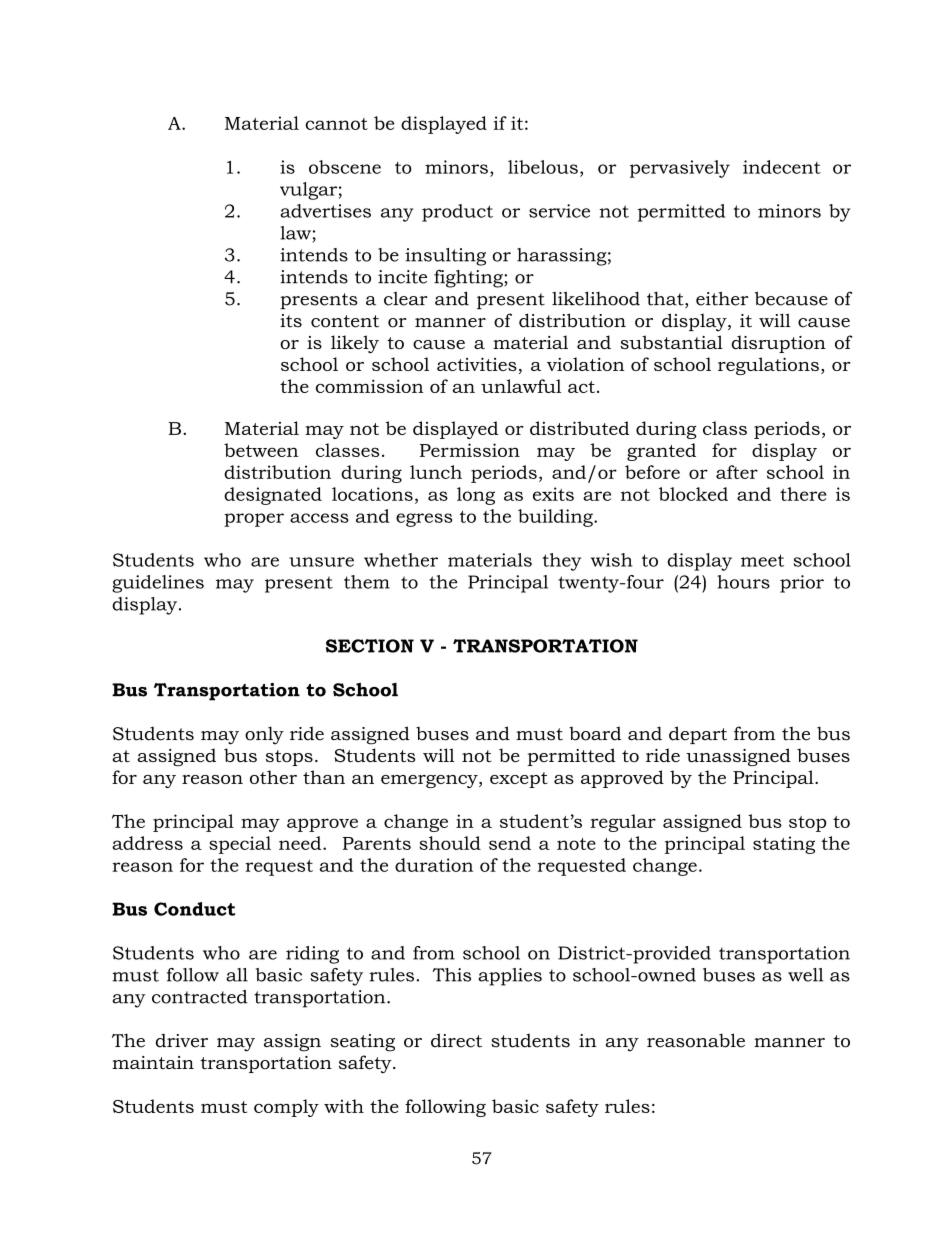 This screenshot has height=1233, width=952. Describe the element at coordinates (336, 124) in the screenshot. I see `cannot` at that location.
